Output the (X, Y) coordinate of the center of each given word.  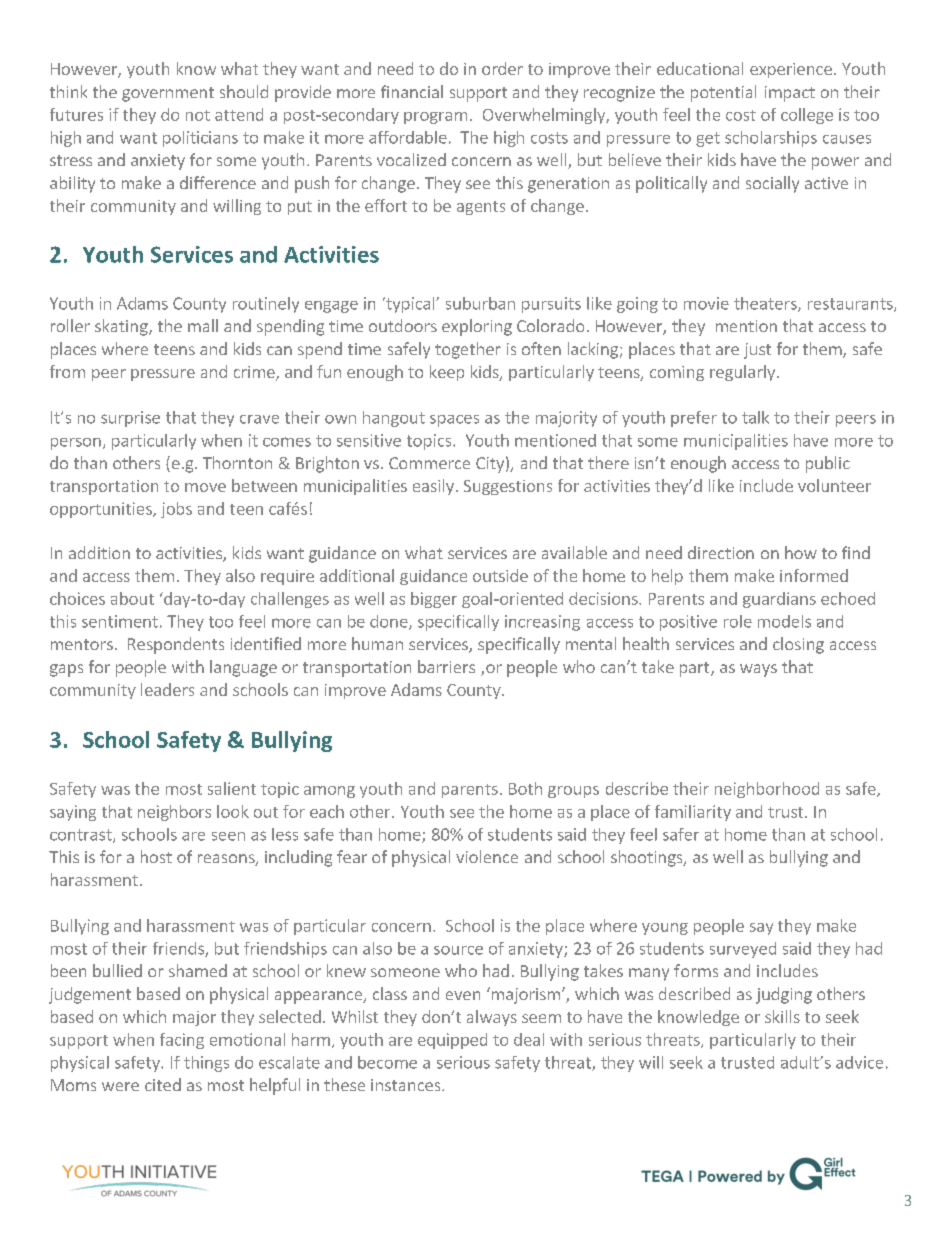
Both (525, 788)
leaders (167, 689)
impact (790, 94)
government (168, 94)
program (435, 118)
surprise (130, 419)
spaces (454, 421)
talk (755, 417)
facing (182, 1041)
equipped (452, 1041)
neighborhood (767, 790)
